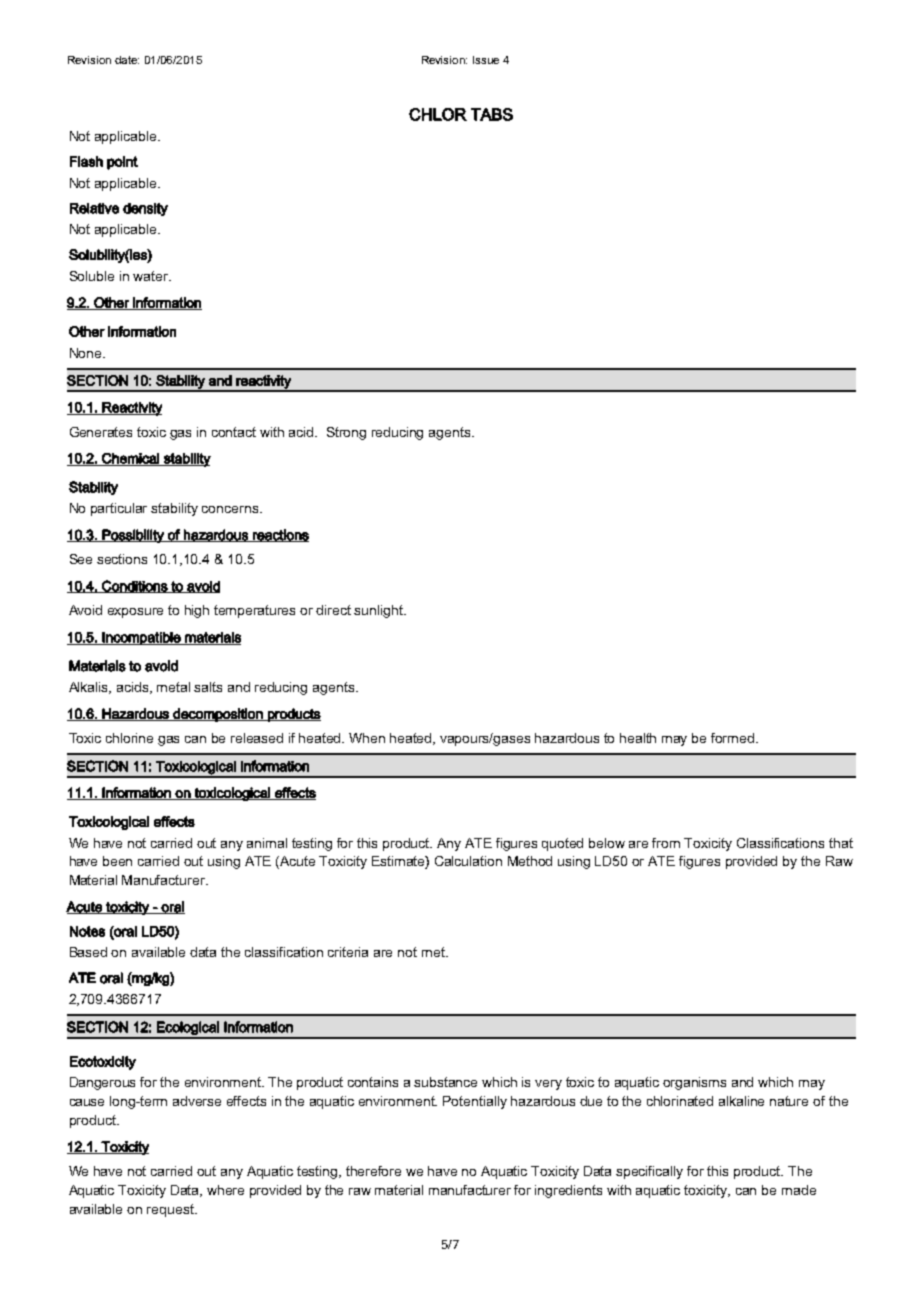 The image size is (924, 1307). I want to click on date, so click(127, 60).
